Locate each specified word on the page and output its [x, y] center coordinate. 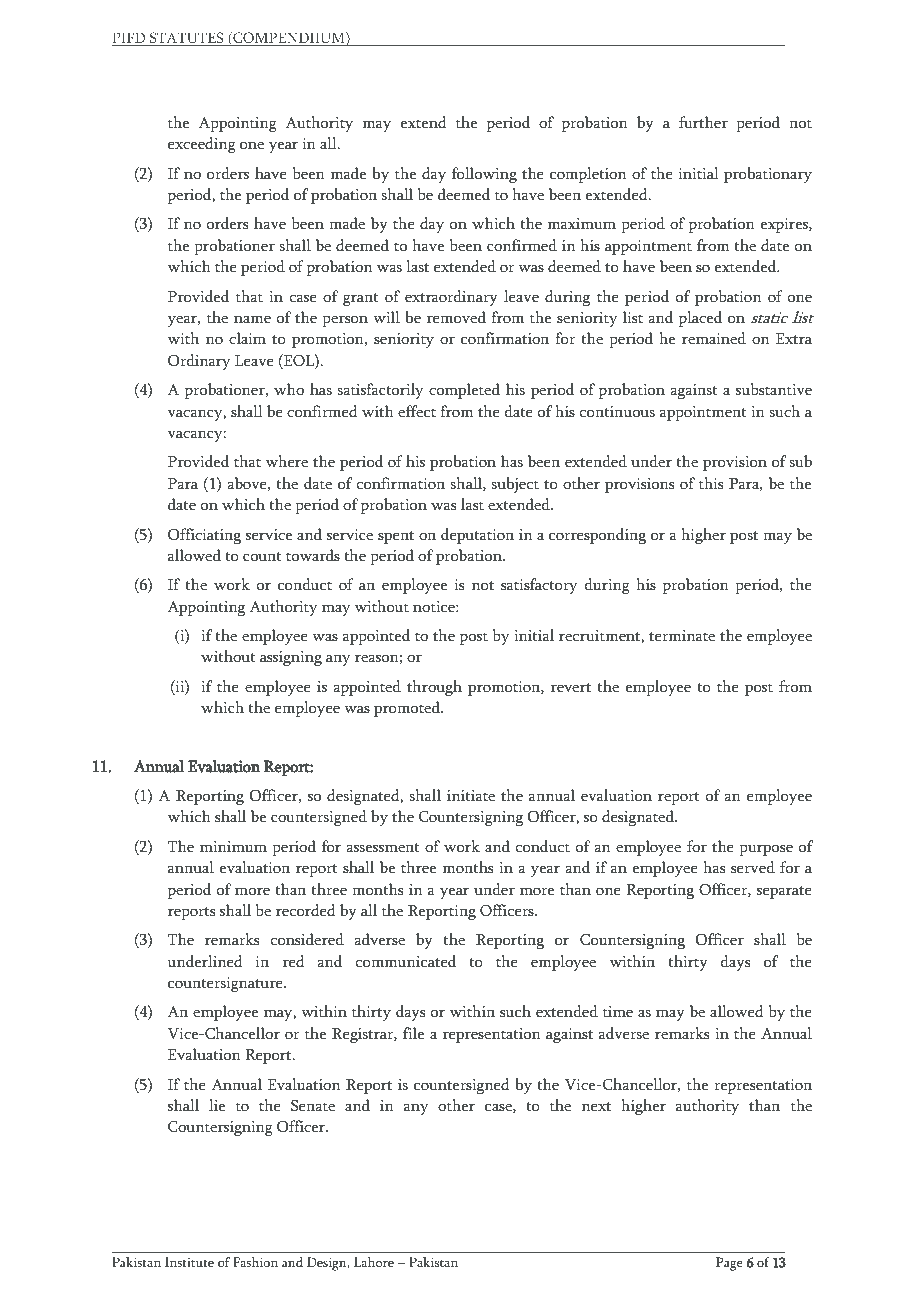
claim [247, 338]
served [753, 867]
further [703, 122]
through [434, 688]
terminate [682, 636]
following [484, 175]
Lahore [374, 1262]
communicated [405, 961]
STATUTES [187, 39]
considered [307, 939]
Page [729, 1264]
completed [464, 391]
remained [714, 338]
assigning [291, 659]
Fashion [255, 1262]
